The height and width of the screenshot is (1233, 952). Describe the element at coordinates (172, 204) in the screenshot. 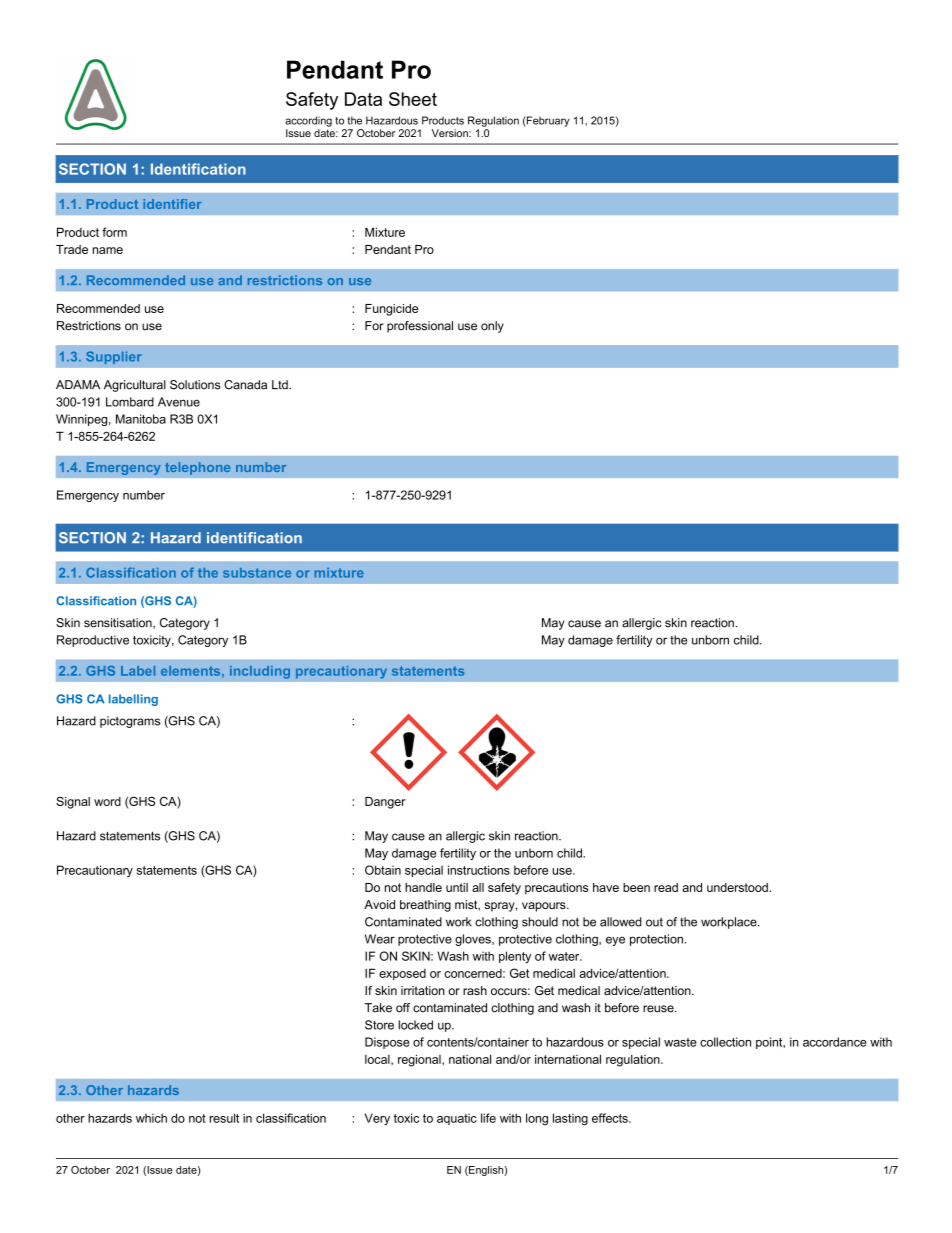

I see `identifier` at that location.
